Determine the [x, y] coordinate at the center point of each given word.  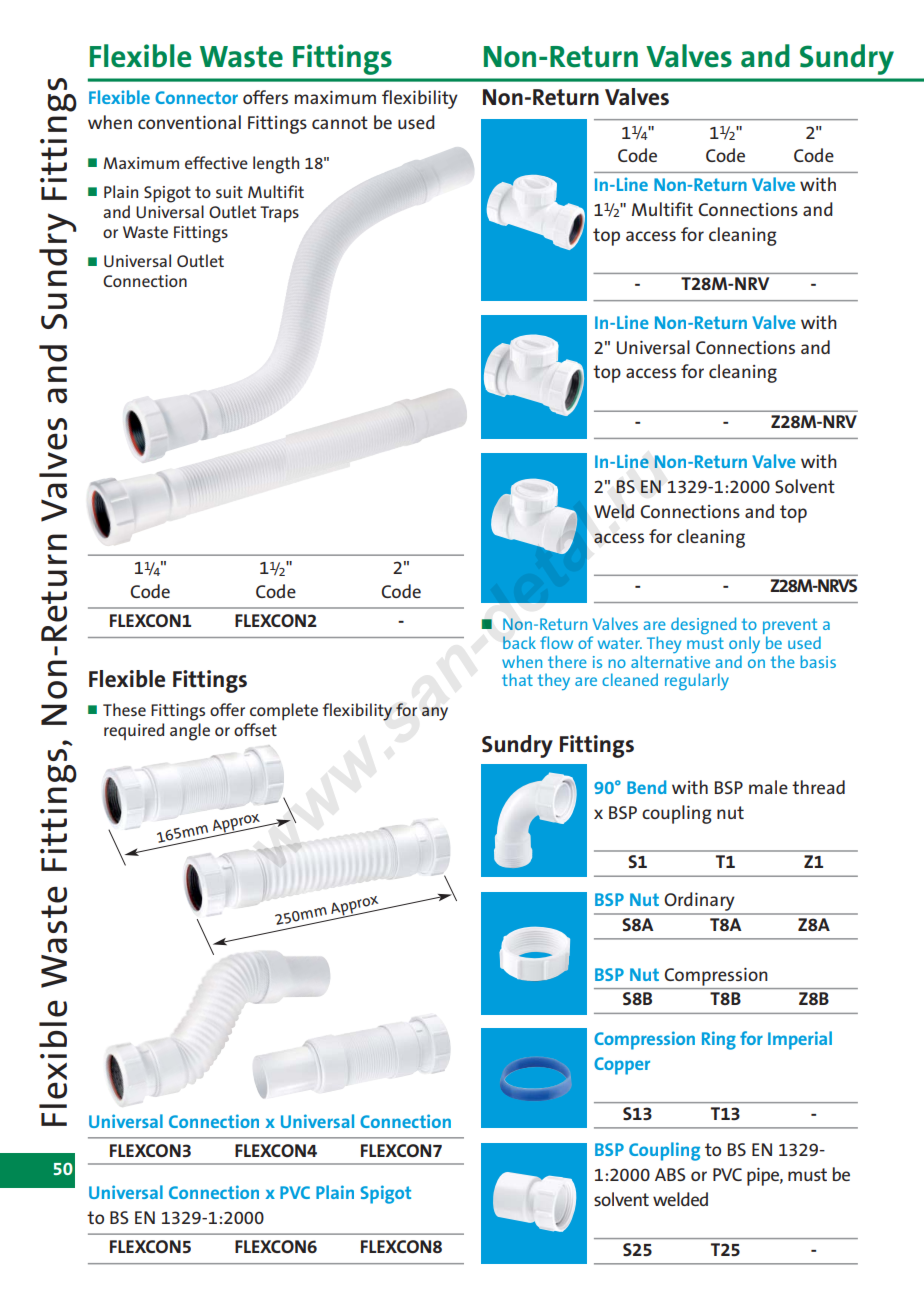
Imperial [800, 1040]
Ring [719, 1040]
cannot [340, 122]
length [276, 165]
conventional [189, 122]
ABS [670, 1174]
